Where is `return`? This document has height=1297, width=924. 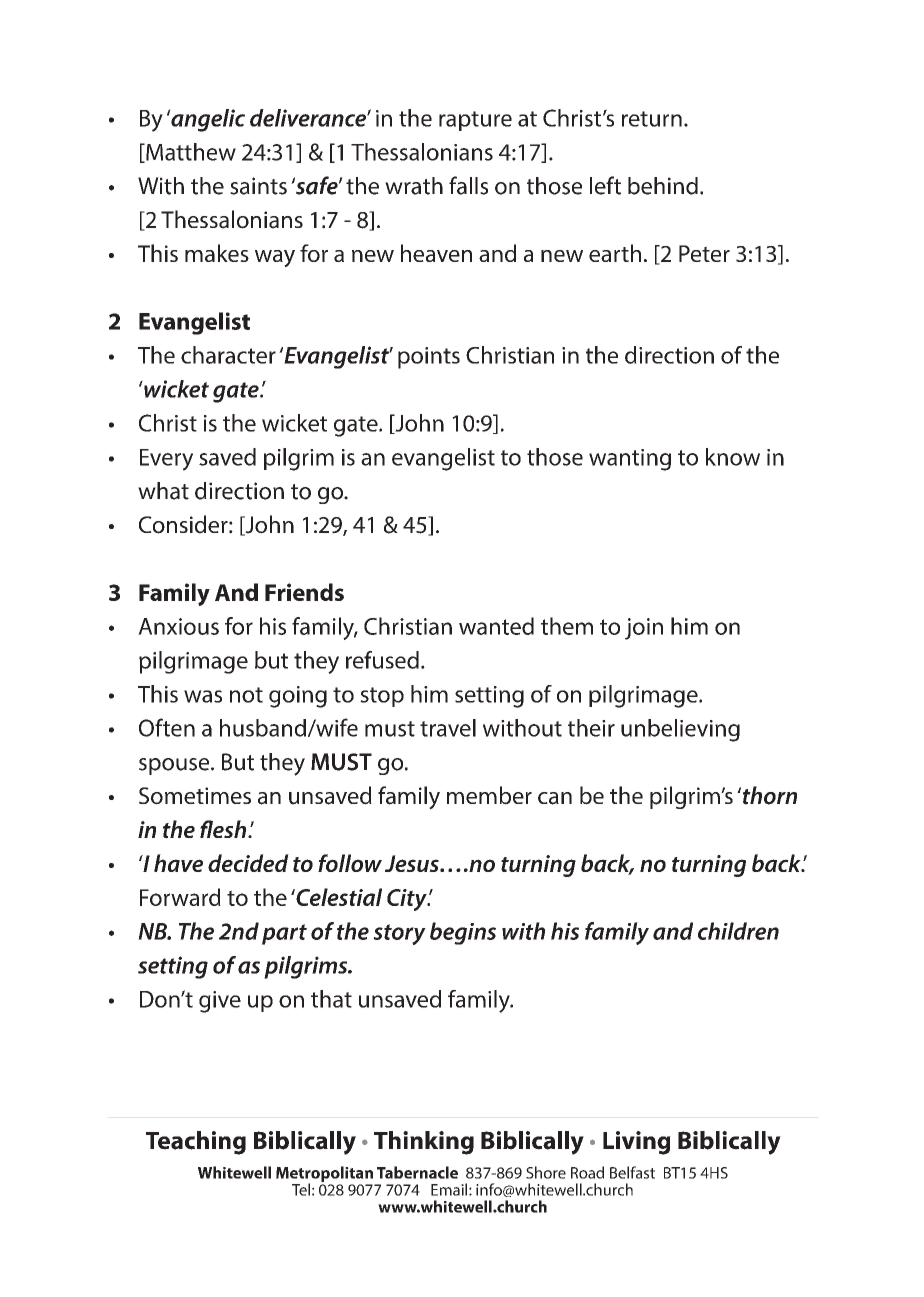
return is located at coordinates (652, 119).
